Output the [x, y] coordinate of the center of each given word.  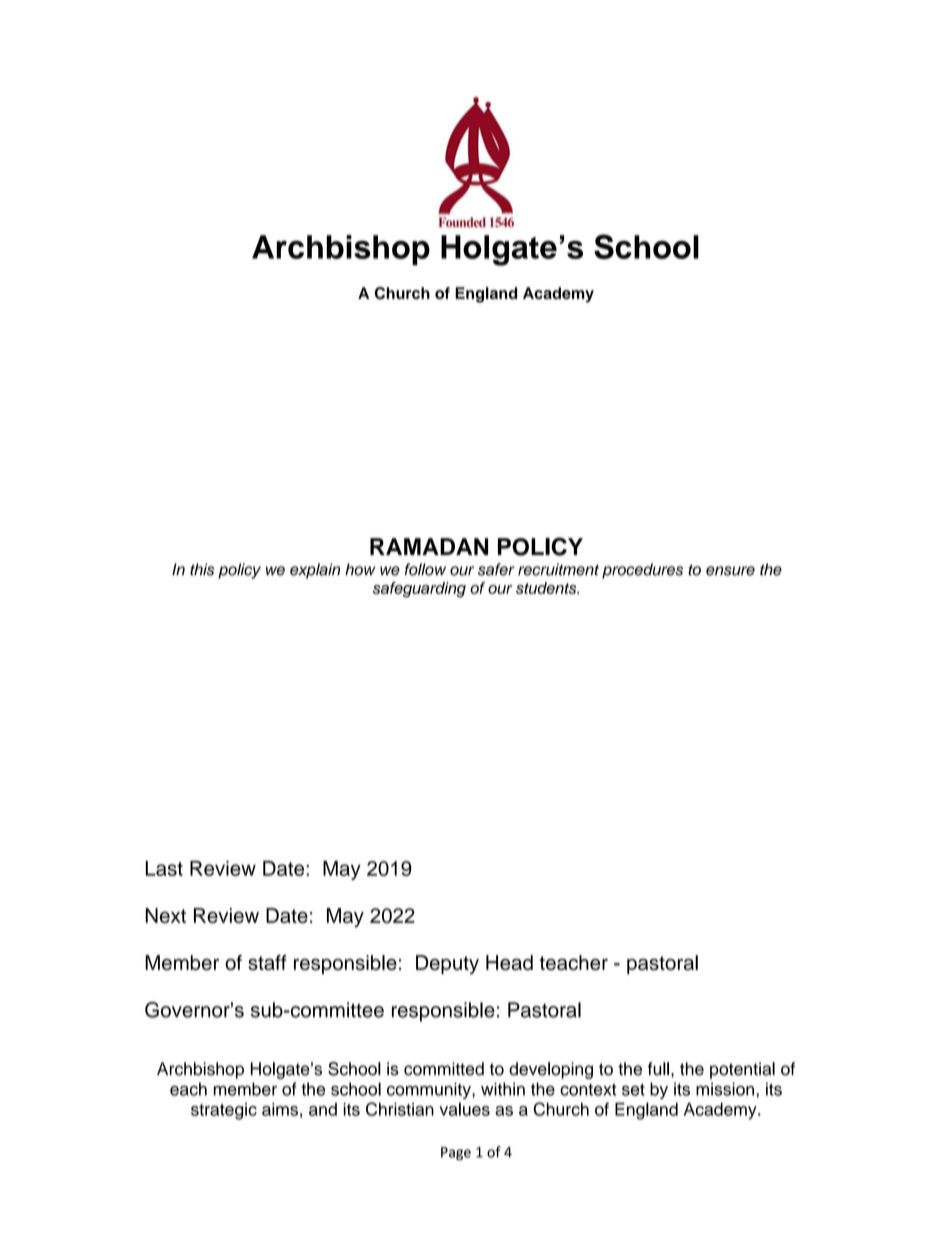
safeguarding [419, 590]
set [633, 1090]
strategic [224, 1111]
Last [164, 868]
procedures [642, 571]
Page [456, 1153]
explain [315, 571]
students [547, 588]
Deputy [447, 965]
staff [267, 962]
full [658, 1069]
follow [425, 569]
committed [444, 1069]
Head [509, 962]
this [202, 569]
